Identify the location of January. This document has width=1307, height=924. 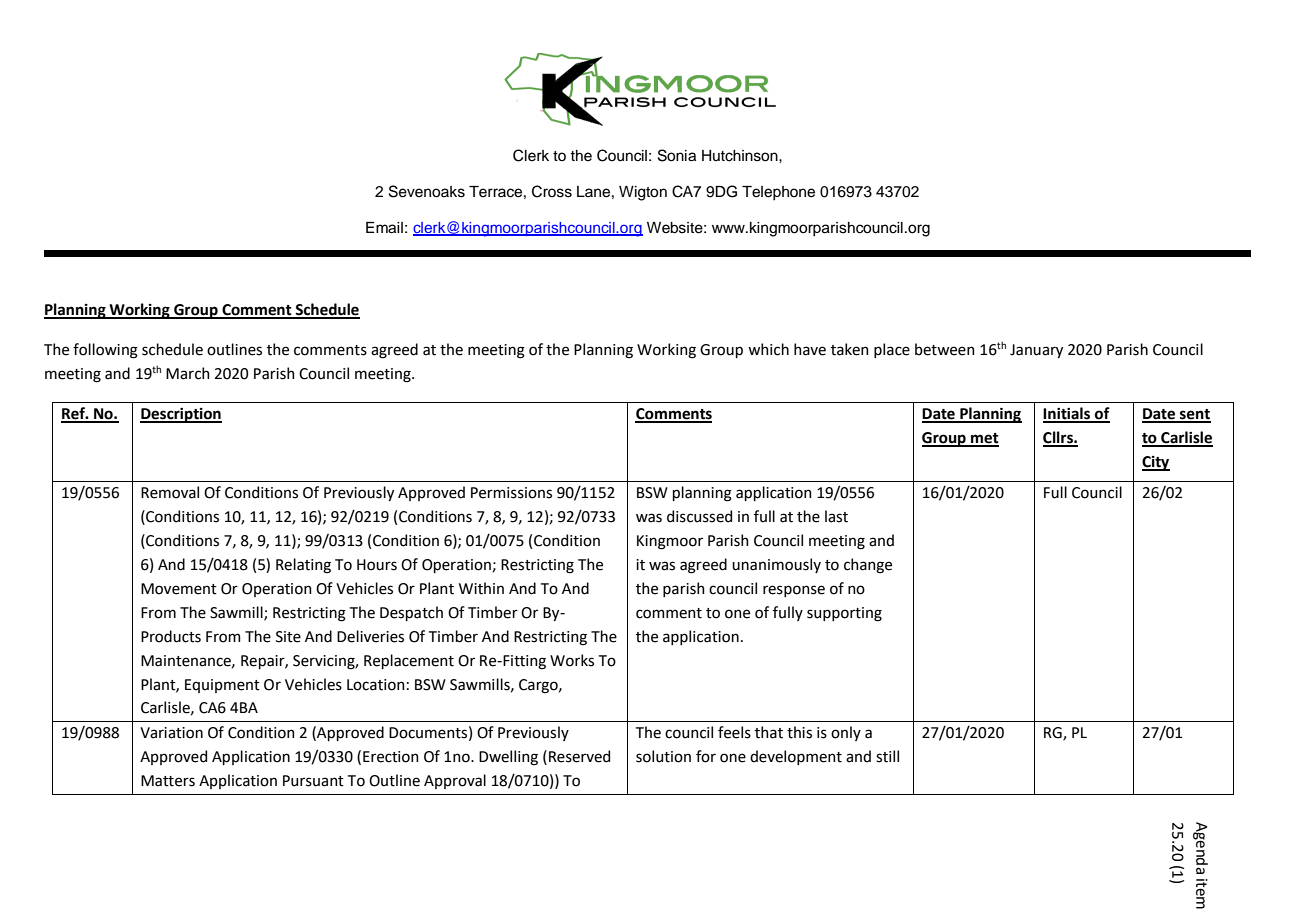
(1036, 351).
